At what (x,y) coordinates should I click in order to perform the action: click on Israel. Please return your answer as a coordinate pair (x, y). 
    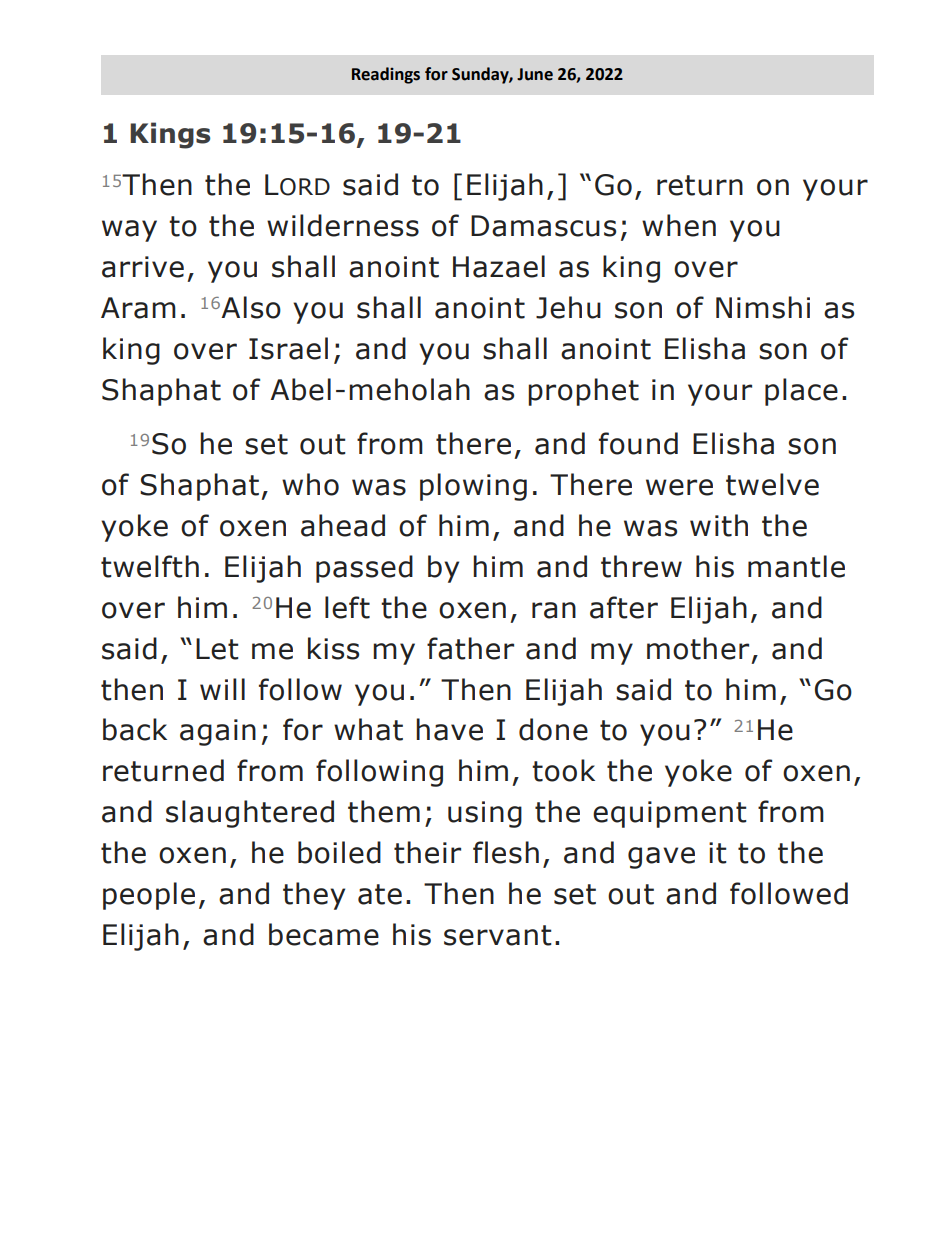
    Looking at the image, I should click on (288, 348).
